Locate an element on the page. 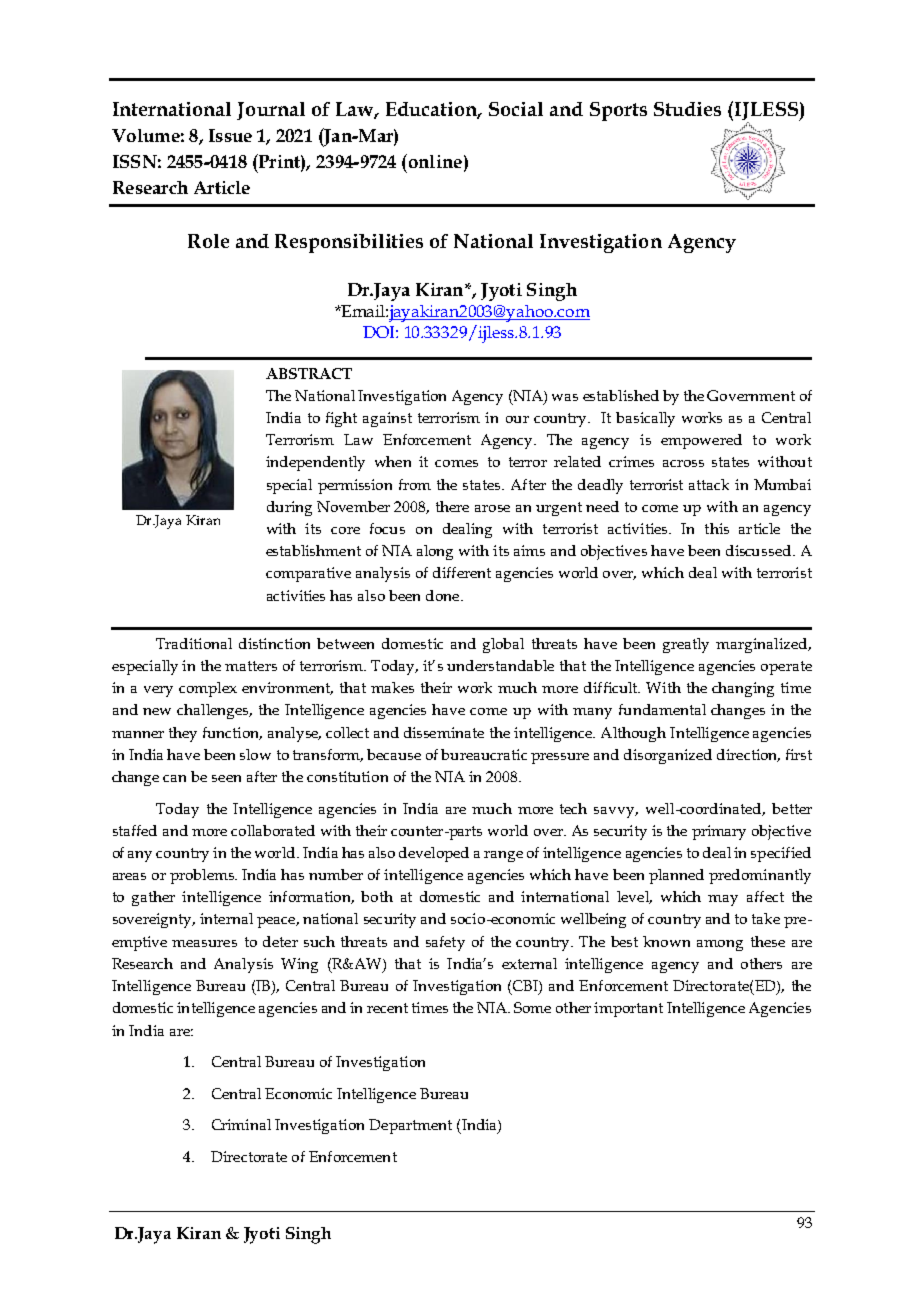 The height and width of the image is (1308, 924). Criminal is located at coordinates (241, 1124).
